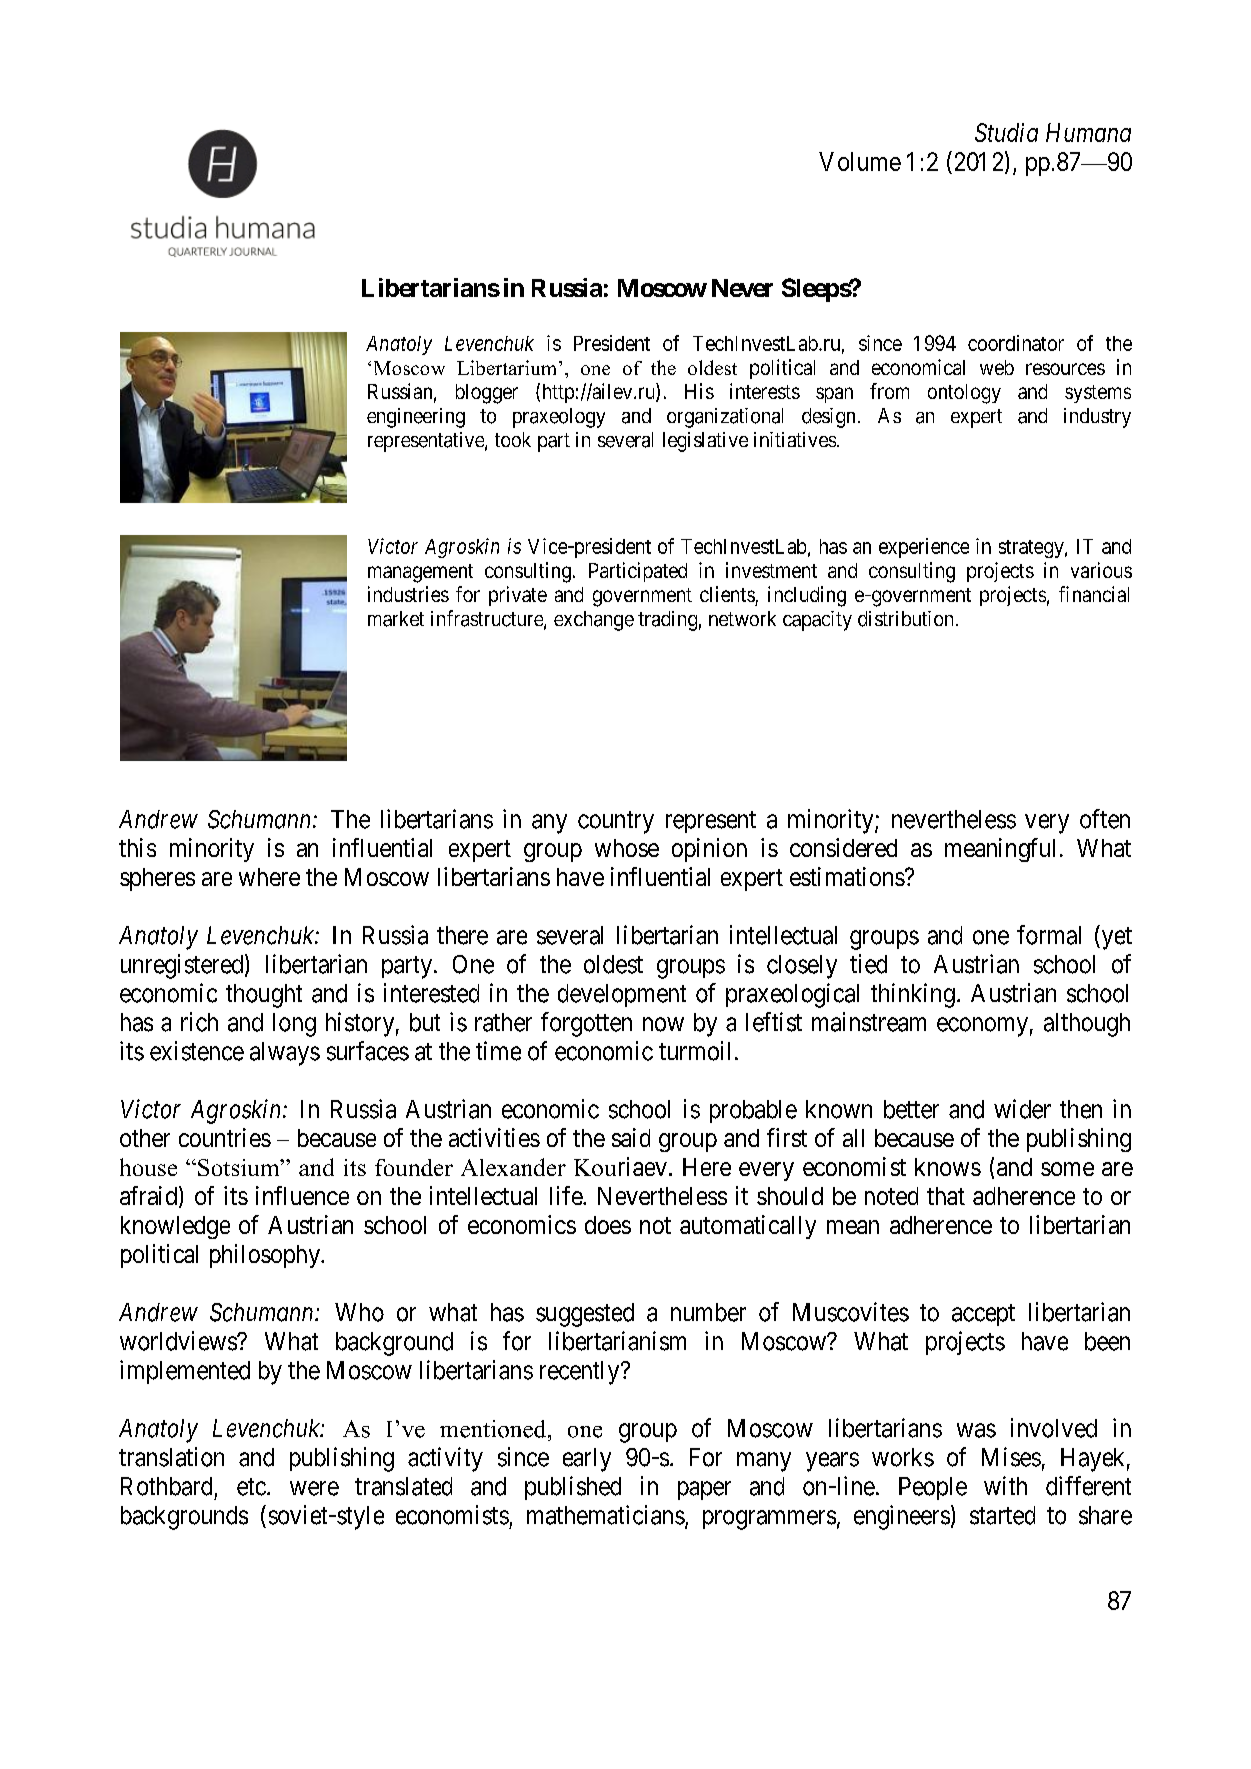 This screenshot has height=1769, width=1251. I want to click on this, so click(137, 847).
